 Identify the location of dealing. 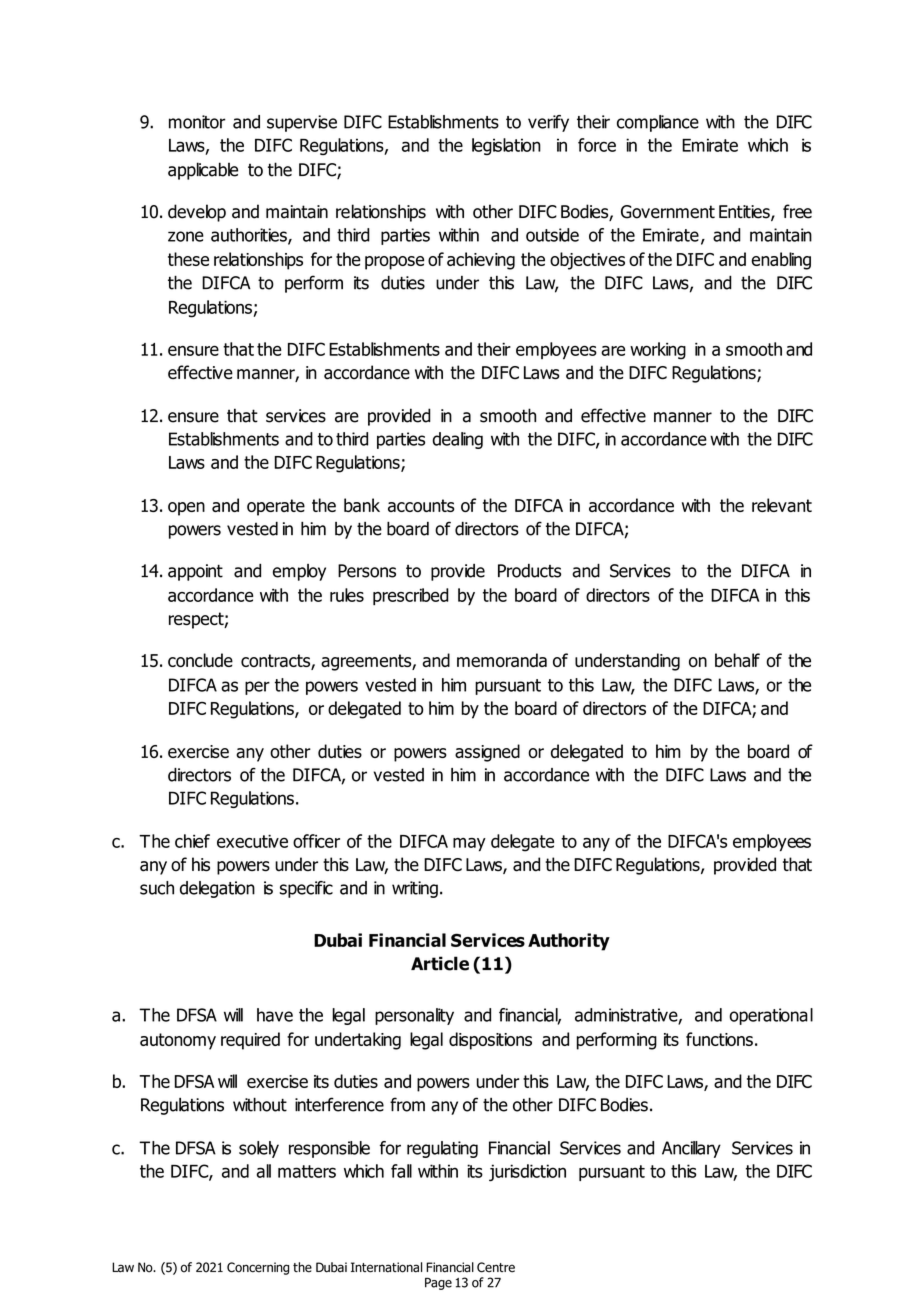
(458, 440).
